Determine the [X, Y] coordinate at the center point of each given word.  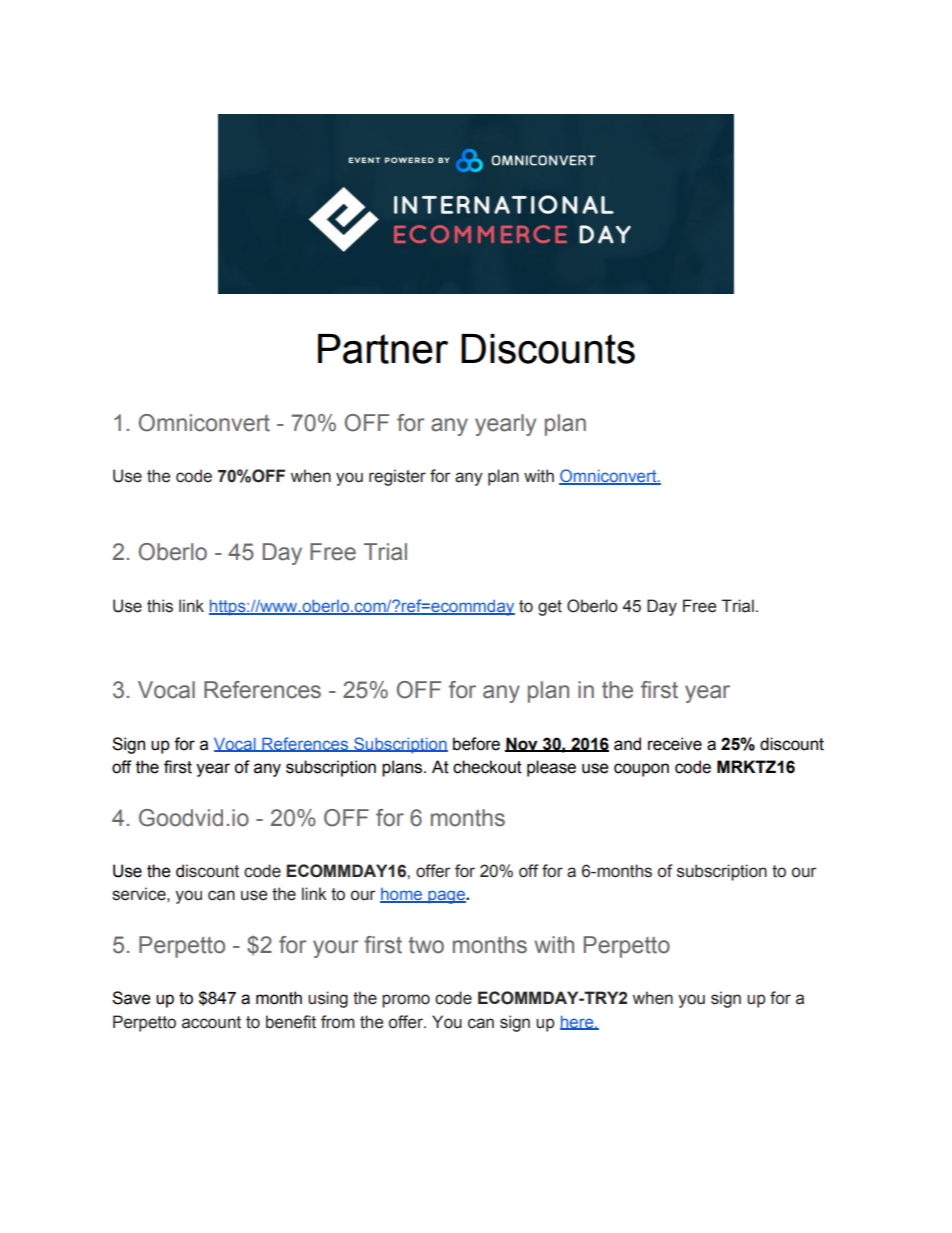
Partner [383, 349]
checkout [487, 767]
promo [406, 1001]
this [160, 606]
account [211, 1022]
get [550, 608]
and [627, 744]
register [397, 477]
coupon [641, 770]
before [476, 744]
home [402, 895]
